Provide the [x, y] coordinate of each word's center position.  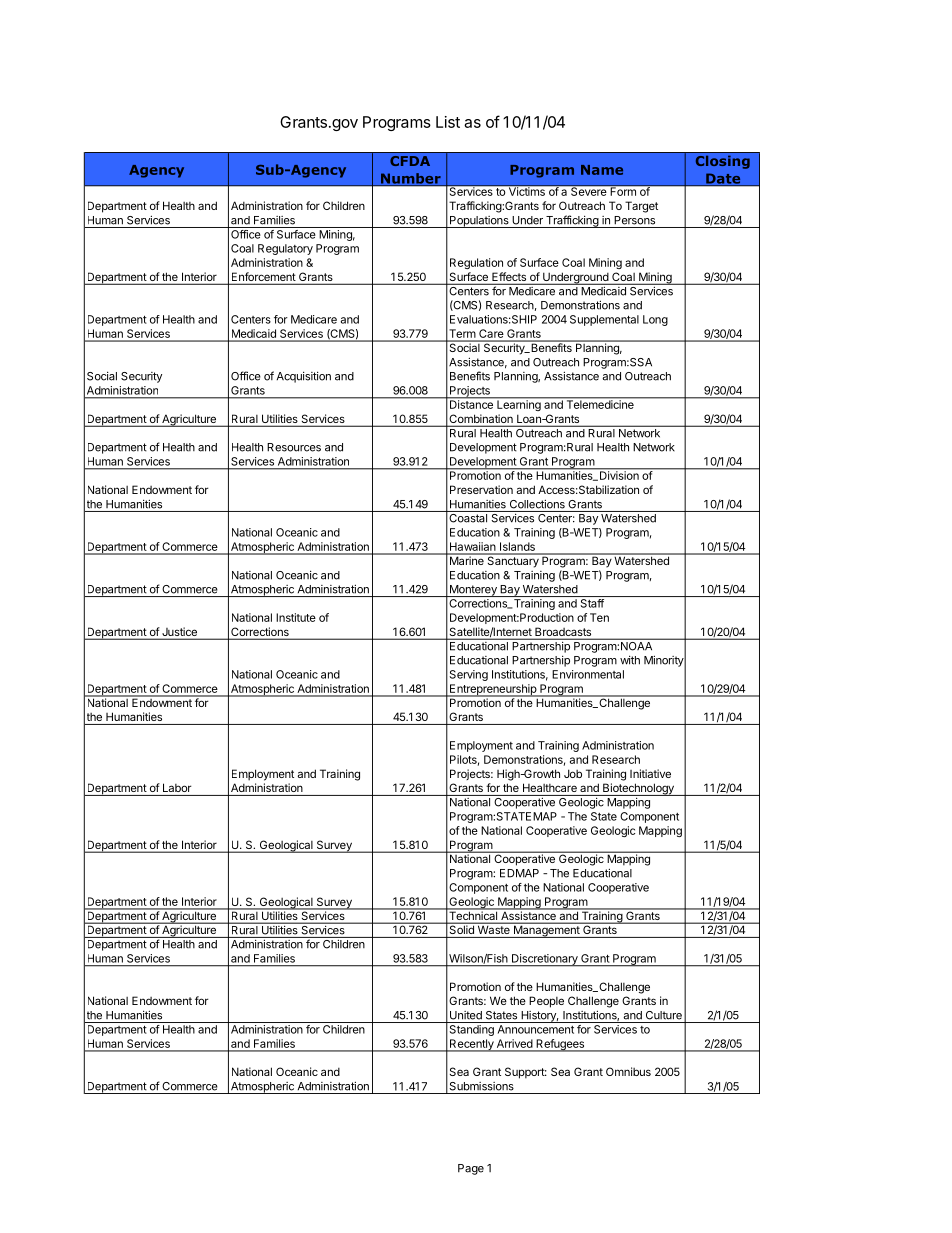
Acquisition [304, 377]
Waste [493, 928]
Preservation [481, 489]
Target [641, 207]
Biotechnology [638, 789]
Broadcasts [563, 633]
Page [471, 1169]
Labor [177, 787]
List [448, 122]
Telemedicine [600, 403]
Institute [296, 617]
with [630, 660]
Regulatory [285, 249]
